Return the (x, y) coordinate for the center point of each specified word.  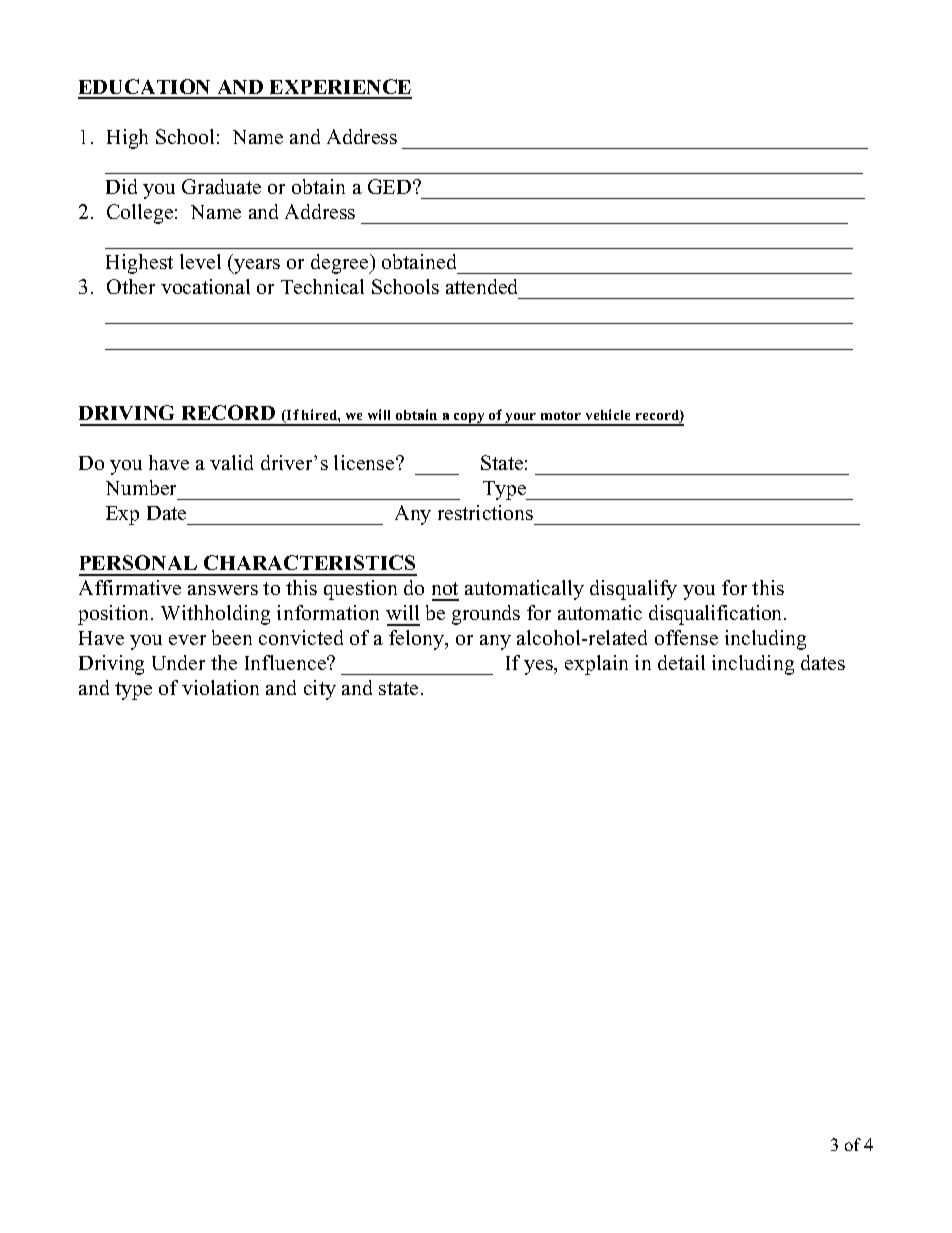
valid (231, 462)
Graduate (221, 186)
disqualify (633, 590)
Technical (322, 286)
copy (469, 419)
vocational (205, 286)
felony (418, 640)
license (365, 462)
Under (178, 662)
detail (681, 662)
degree (341, 264)
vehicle (608, 414)
